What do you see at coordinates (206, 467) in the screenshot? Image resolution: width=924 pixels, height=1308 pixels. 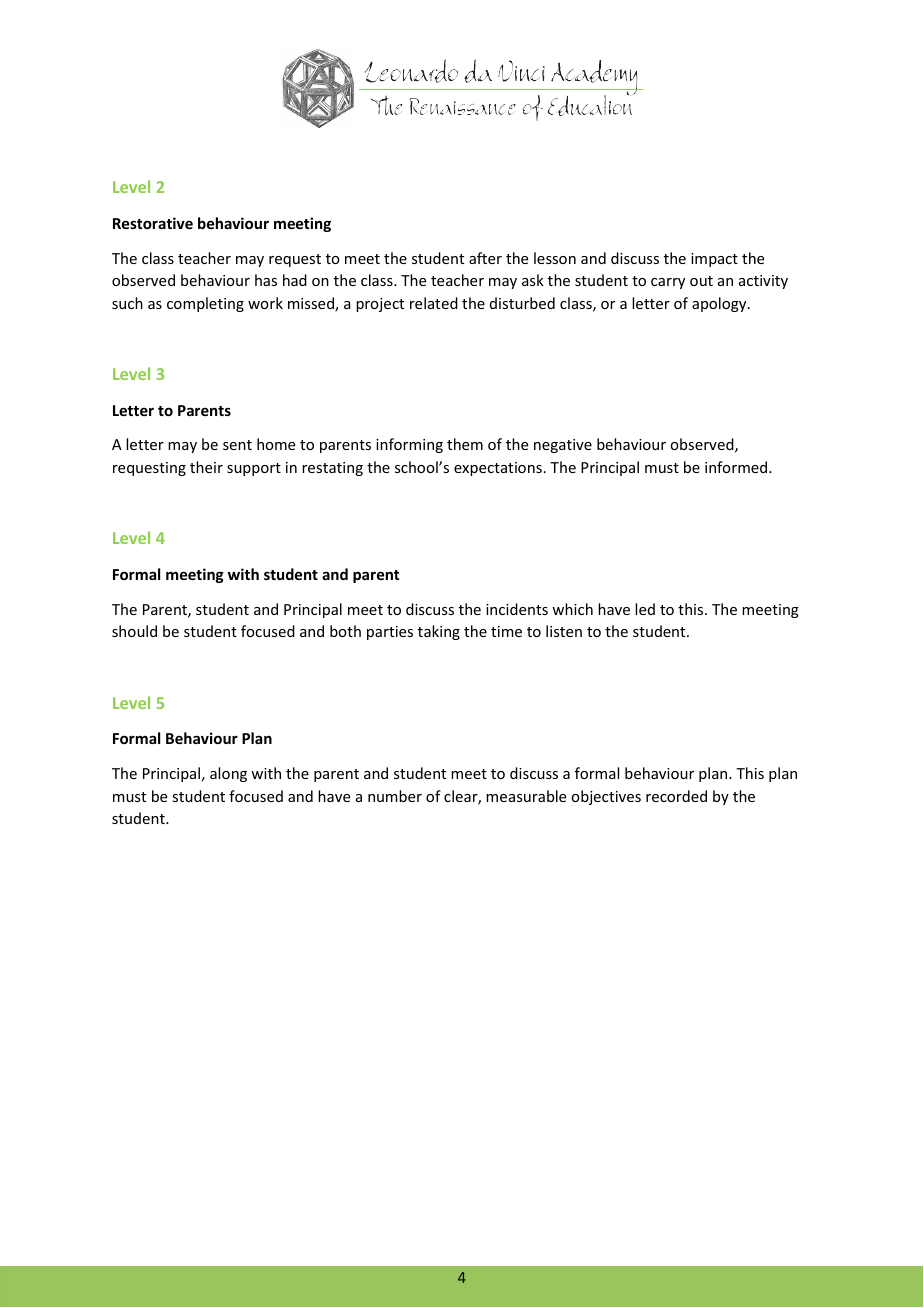 I see `their` at bounding box center [206, 467].
